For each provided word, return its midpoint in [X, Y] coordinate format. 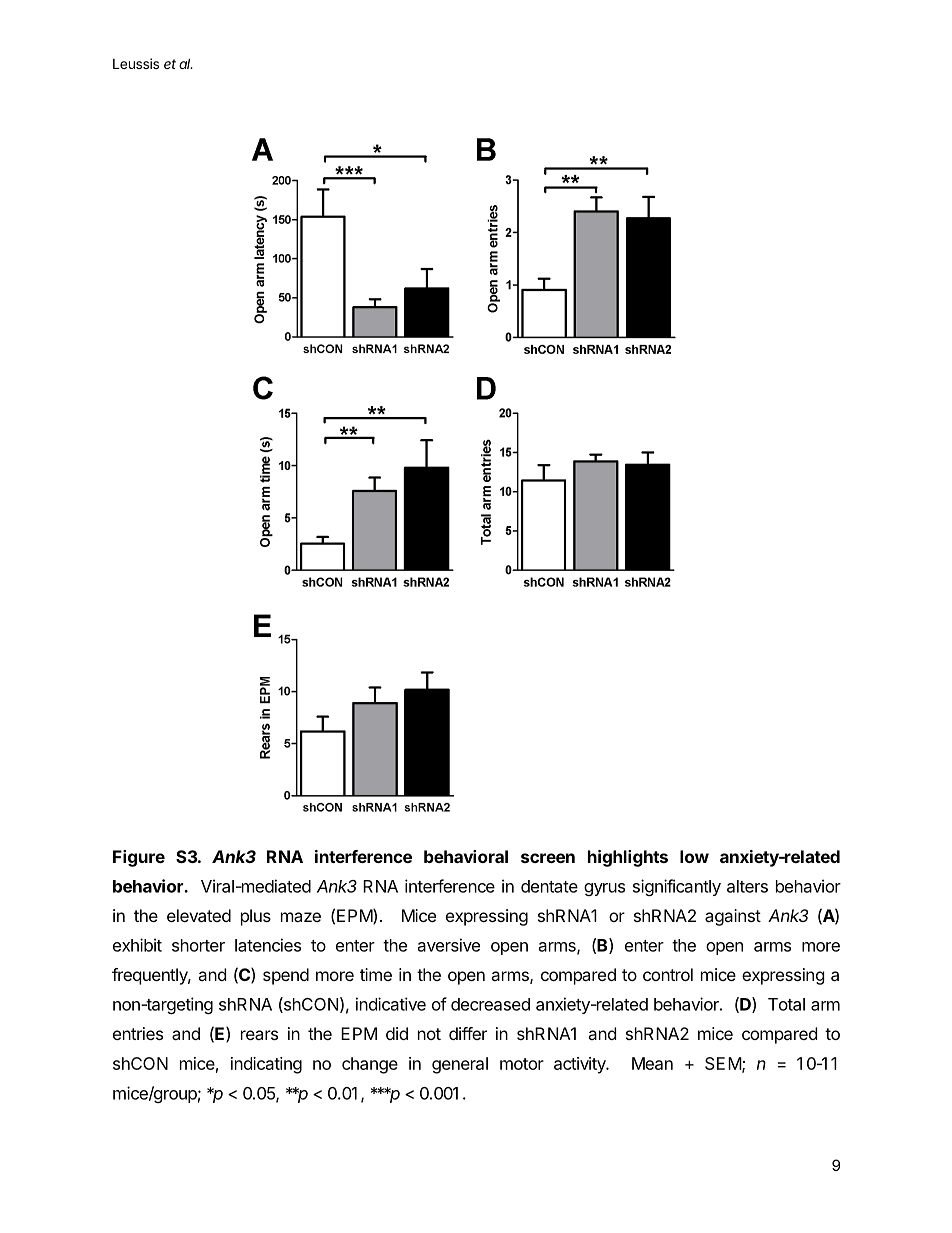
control [668, 974]
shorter [198, 945]
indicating [266, 1065]
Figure [139, 858]
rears [259, 1035]
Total [786, 1004]
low [694, 856]
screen [548, 858]
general [460, 1065]
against [733, 917]
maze [301, 917]
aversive [449, 945]
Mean [652, 1063]
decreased [490, 1004]
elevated [199, 915]
